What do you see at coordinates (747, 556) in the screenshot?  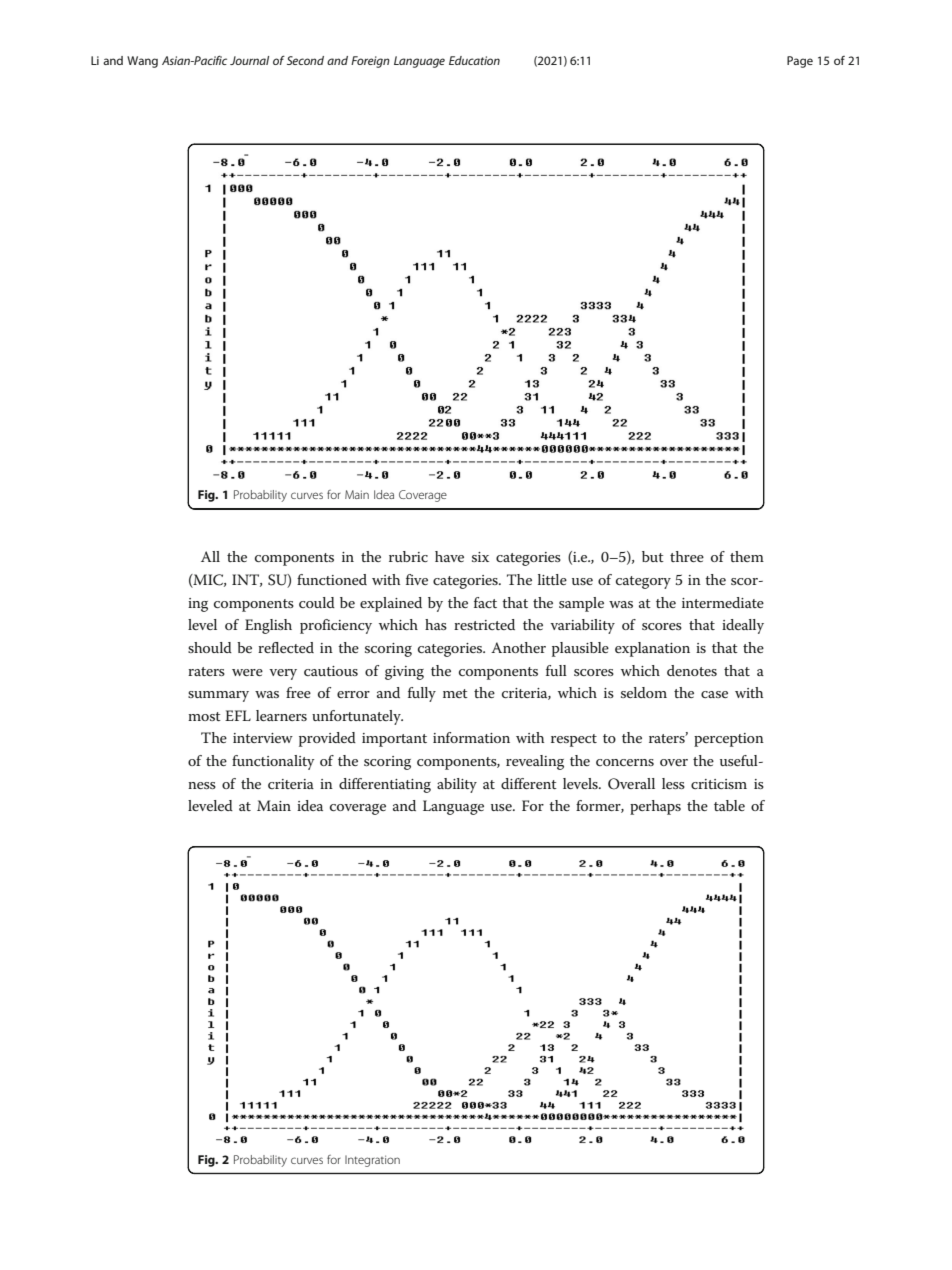 I see `them` at bounding box center [747, 556].
